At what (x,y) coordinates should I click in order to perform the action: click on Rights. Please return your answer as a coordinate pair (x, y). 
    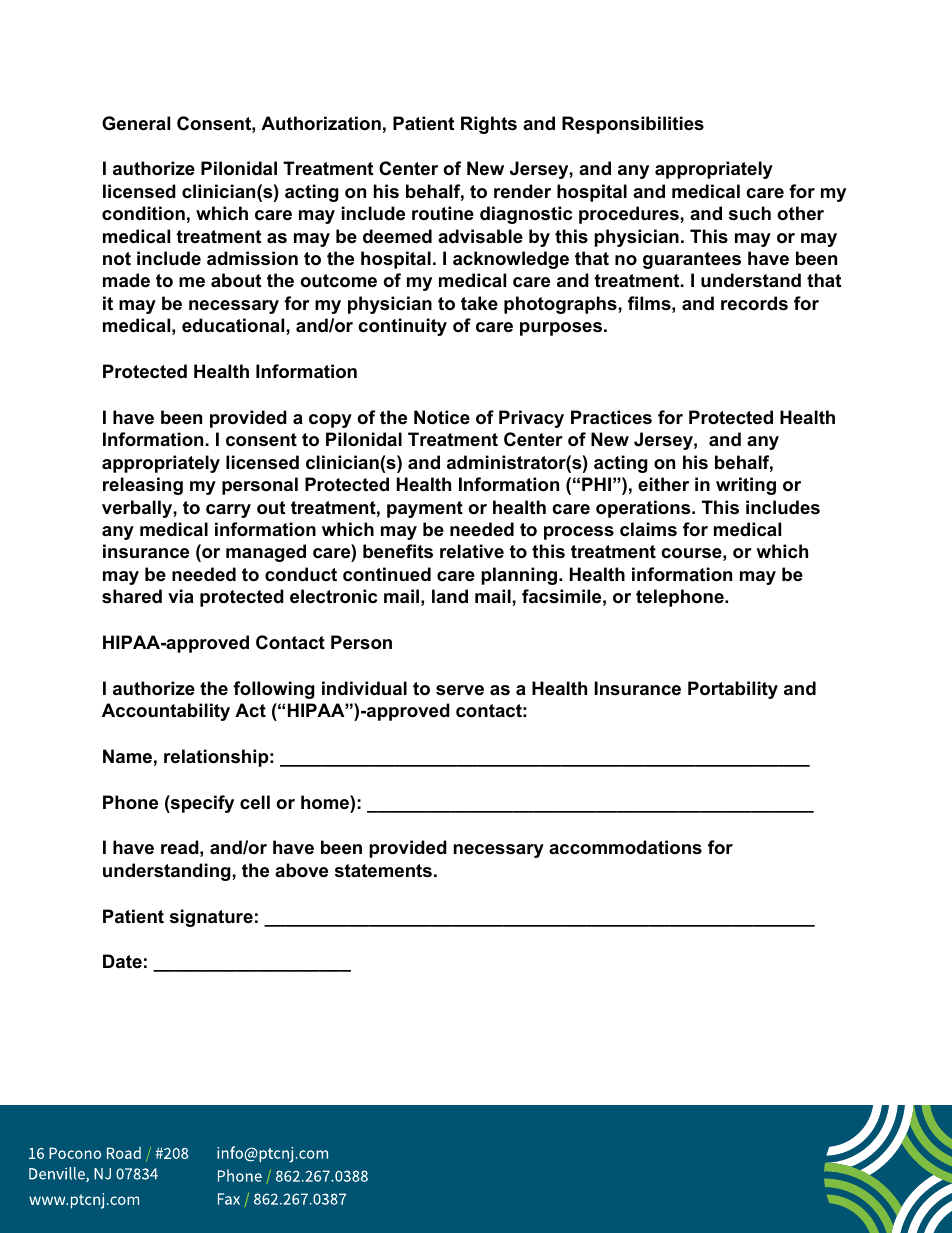
    Looking at the image, I should click on (489, 125).
